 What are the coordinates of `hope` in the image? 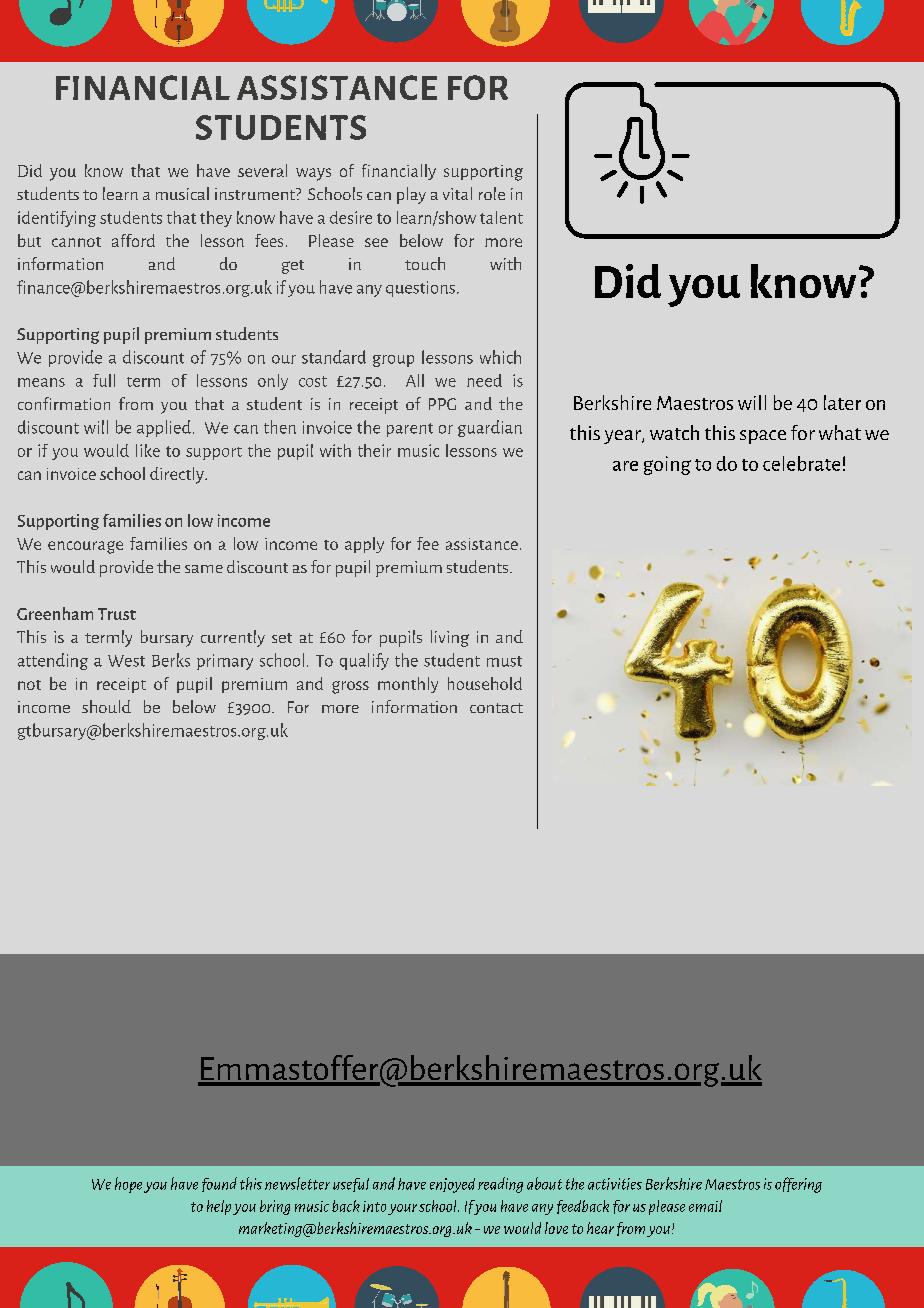 It's located at (128, 1185).
